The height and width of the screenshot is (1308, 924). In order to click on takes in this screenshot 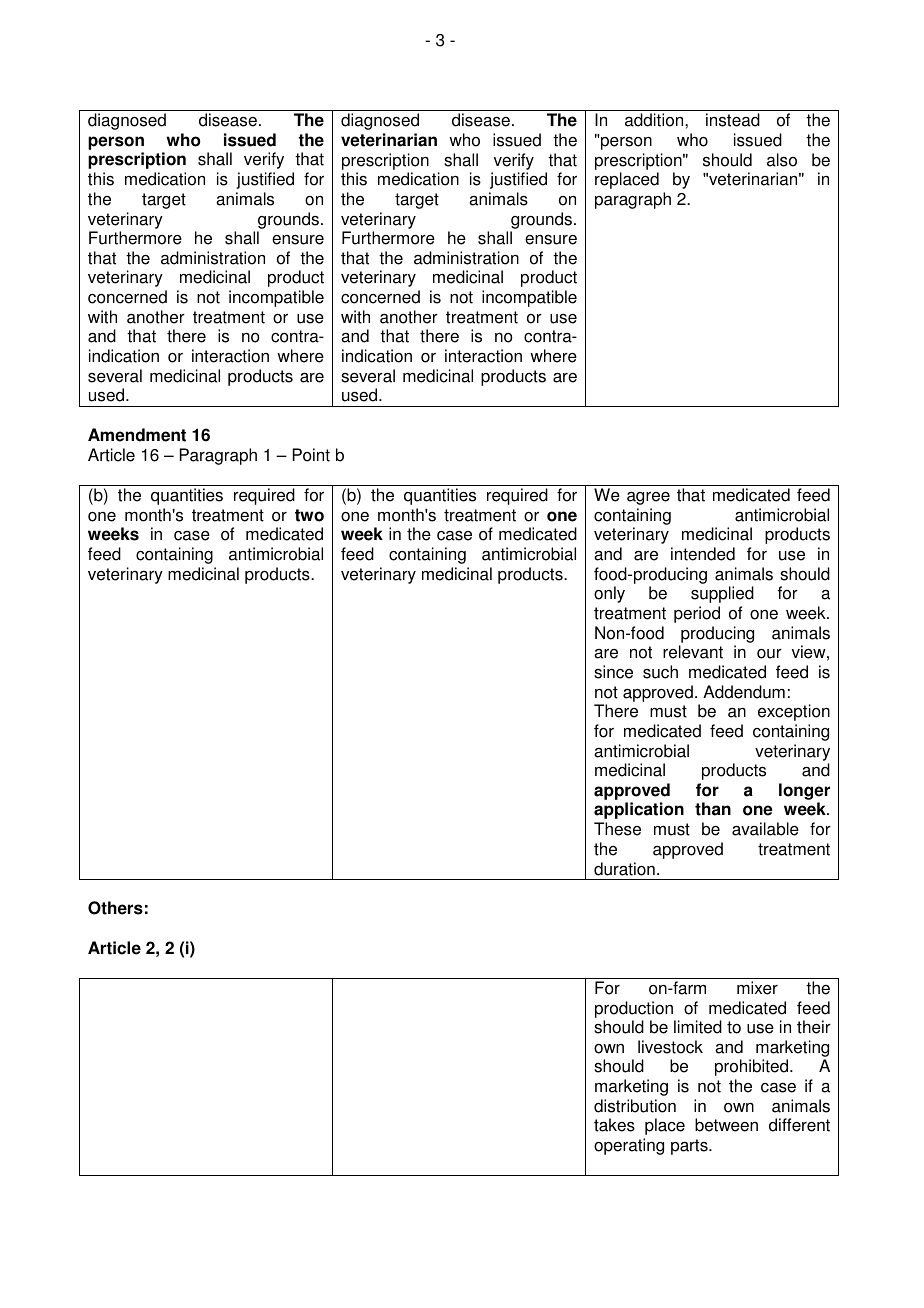, I will do `click(614, 1125)`.
